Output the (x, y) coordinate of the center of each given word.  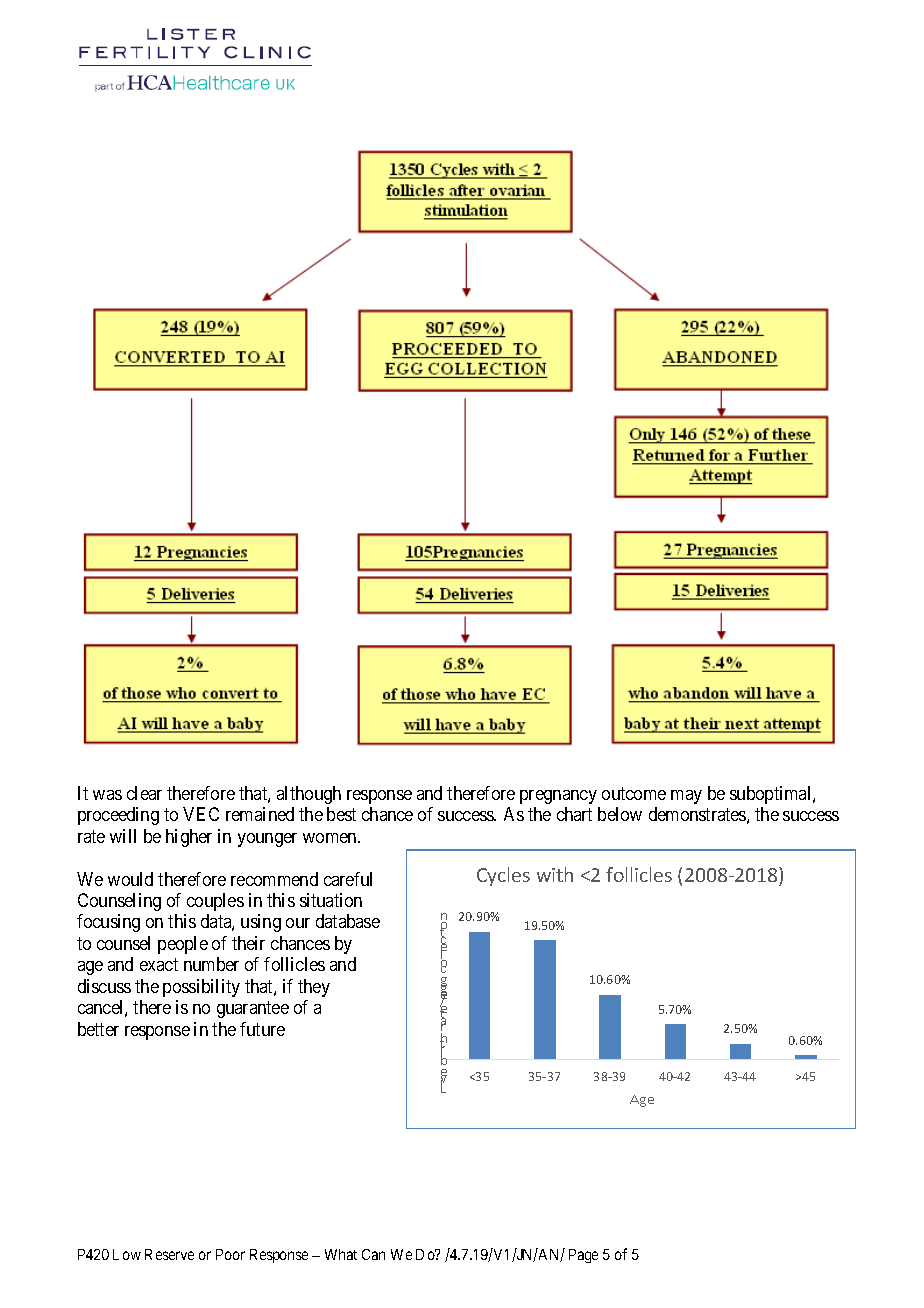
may (686, 797)
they (314, 988)
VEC (201, 814)
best (341, 814)
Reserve (169, 1254)
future (262, 1029)
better (98, 1029)
